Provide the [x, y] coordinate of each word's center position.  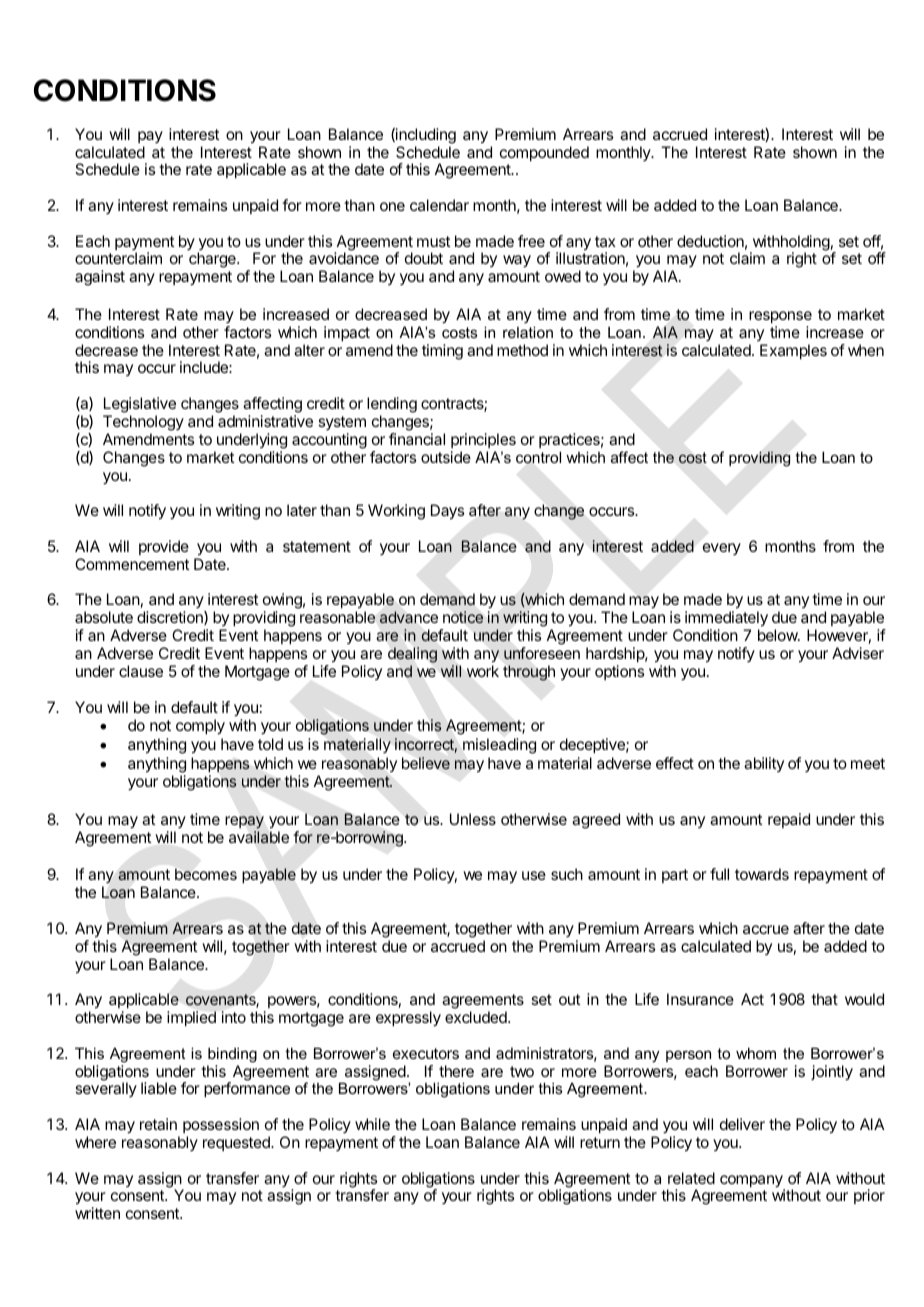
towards [762, 874]
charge [213, 260]
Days [447, 512]
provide [164, 547]
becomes [206, 874]
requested [237, 1143]
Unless [473, 819]
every [722, 549]
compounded [544, 153]
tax [605, 241]
